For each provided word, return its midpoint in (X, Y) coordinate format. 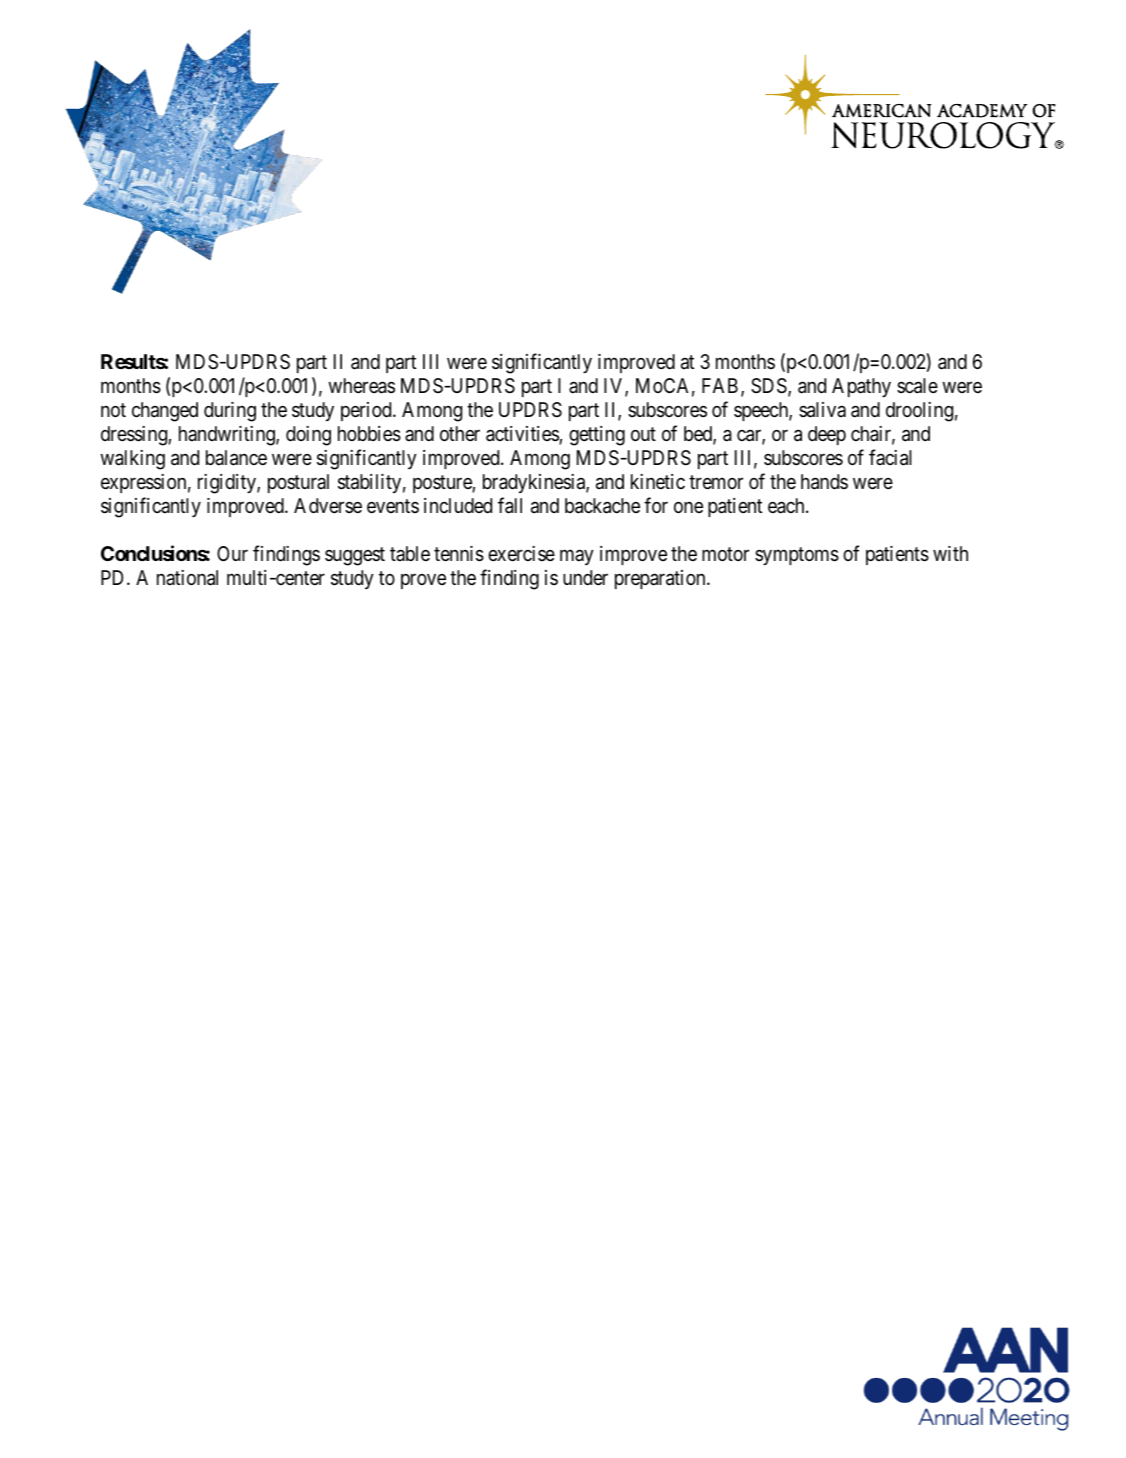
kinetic (658, 481)
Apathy (861, 387)
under (585, 577)
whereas (361, 386)
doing (308, 436)
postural (298, 483)
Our (232, 553)
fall (510, 505)
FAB (720, 385)
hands (824, 482)
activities (523, 435)
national (187, 578)
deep (827, 435)
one (688, 507)
